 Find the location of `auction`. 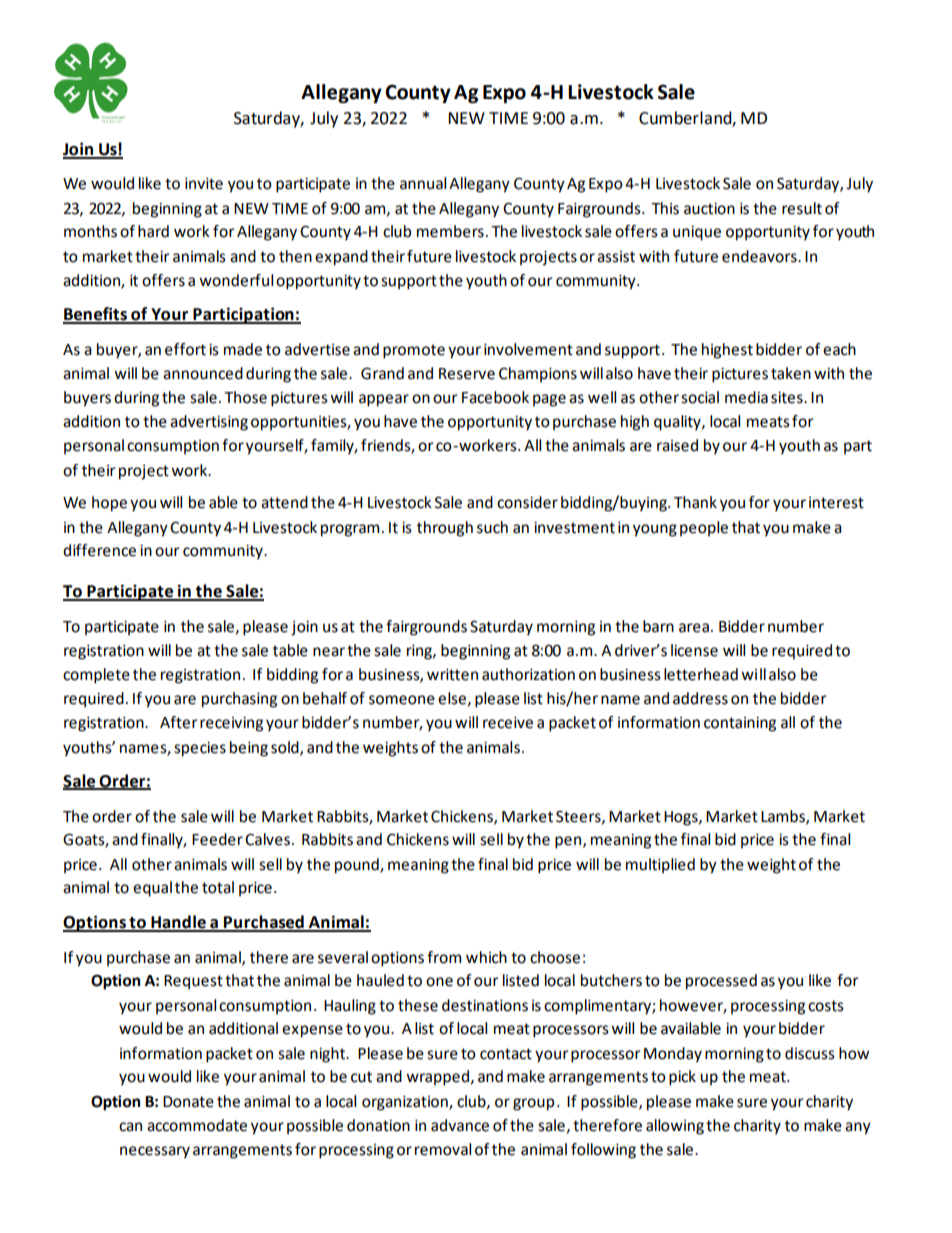

auction is located at coordinates (709, 209).
